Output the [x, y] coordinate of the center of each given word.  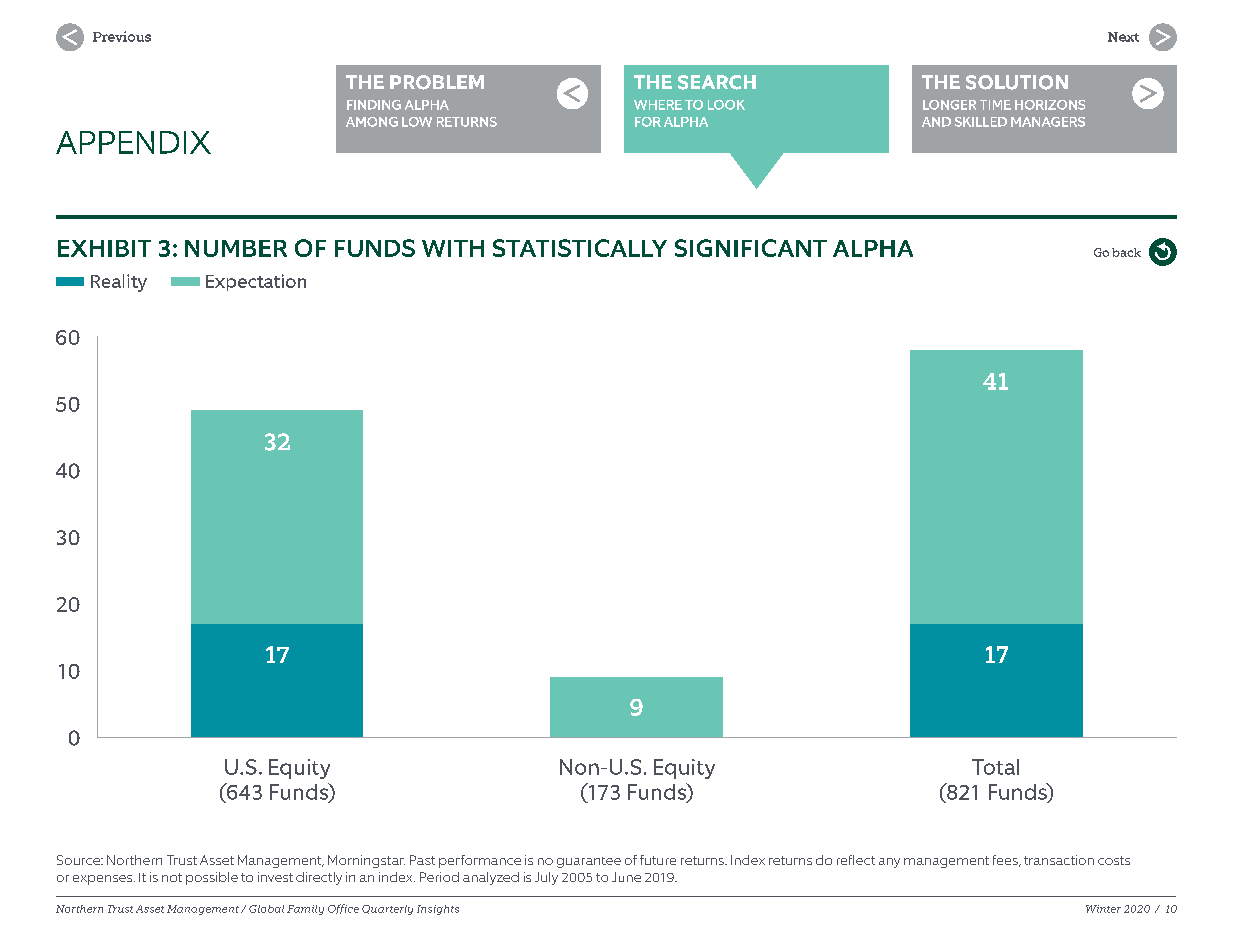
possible [212, 878]
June [626, 877]
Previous [122, 36]
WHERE [658, 105]
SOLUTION [1017, 82]
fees [1006, 861]
